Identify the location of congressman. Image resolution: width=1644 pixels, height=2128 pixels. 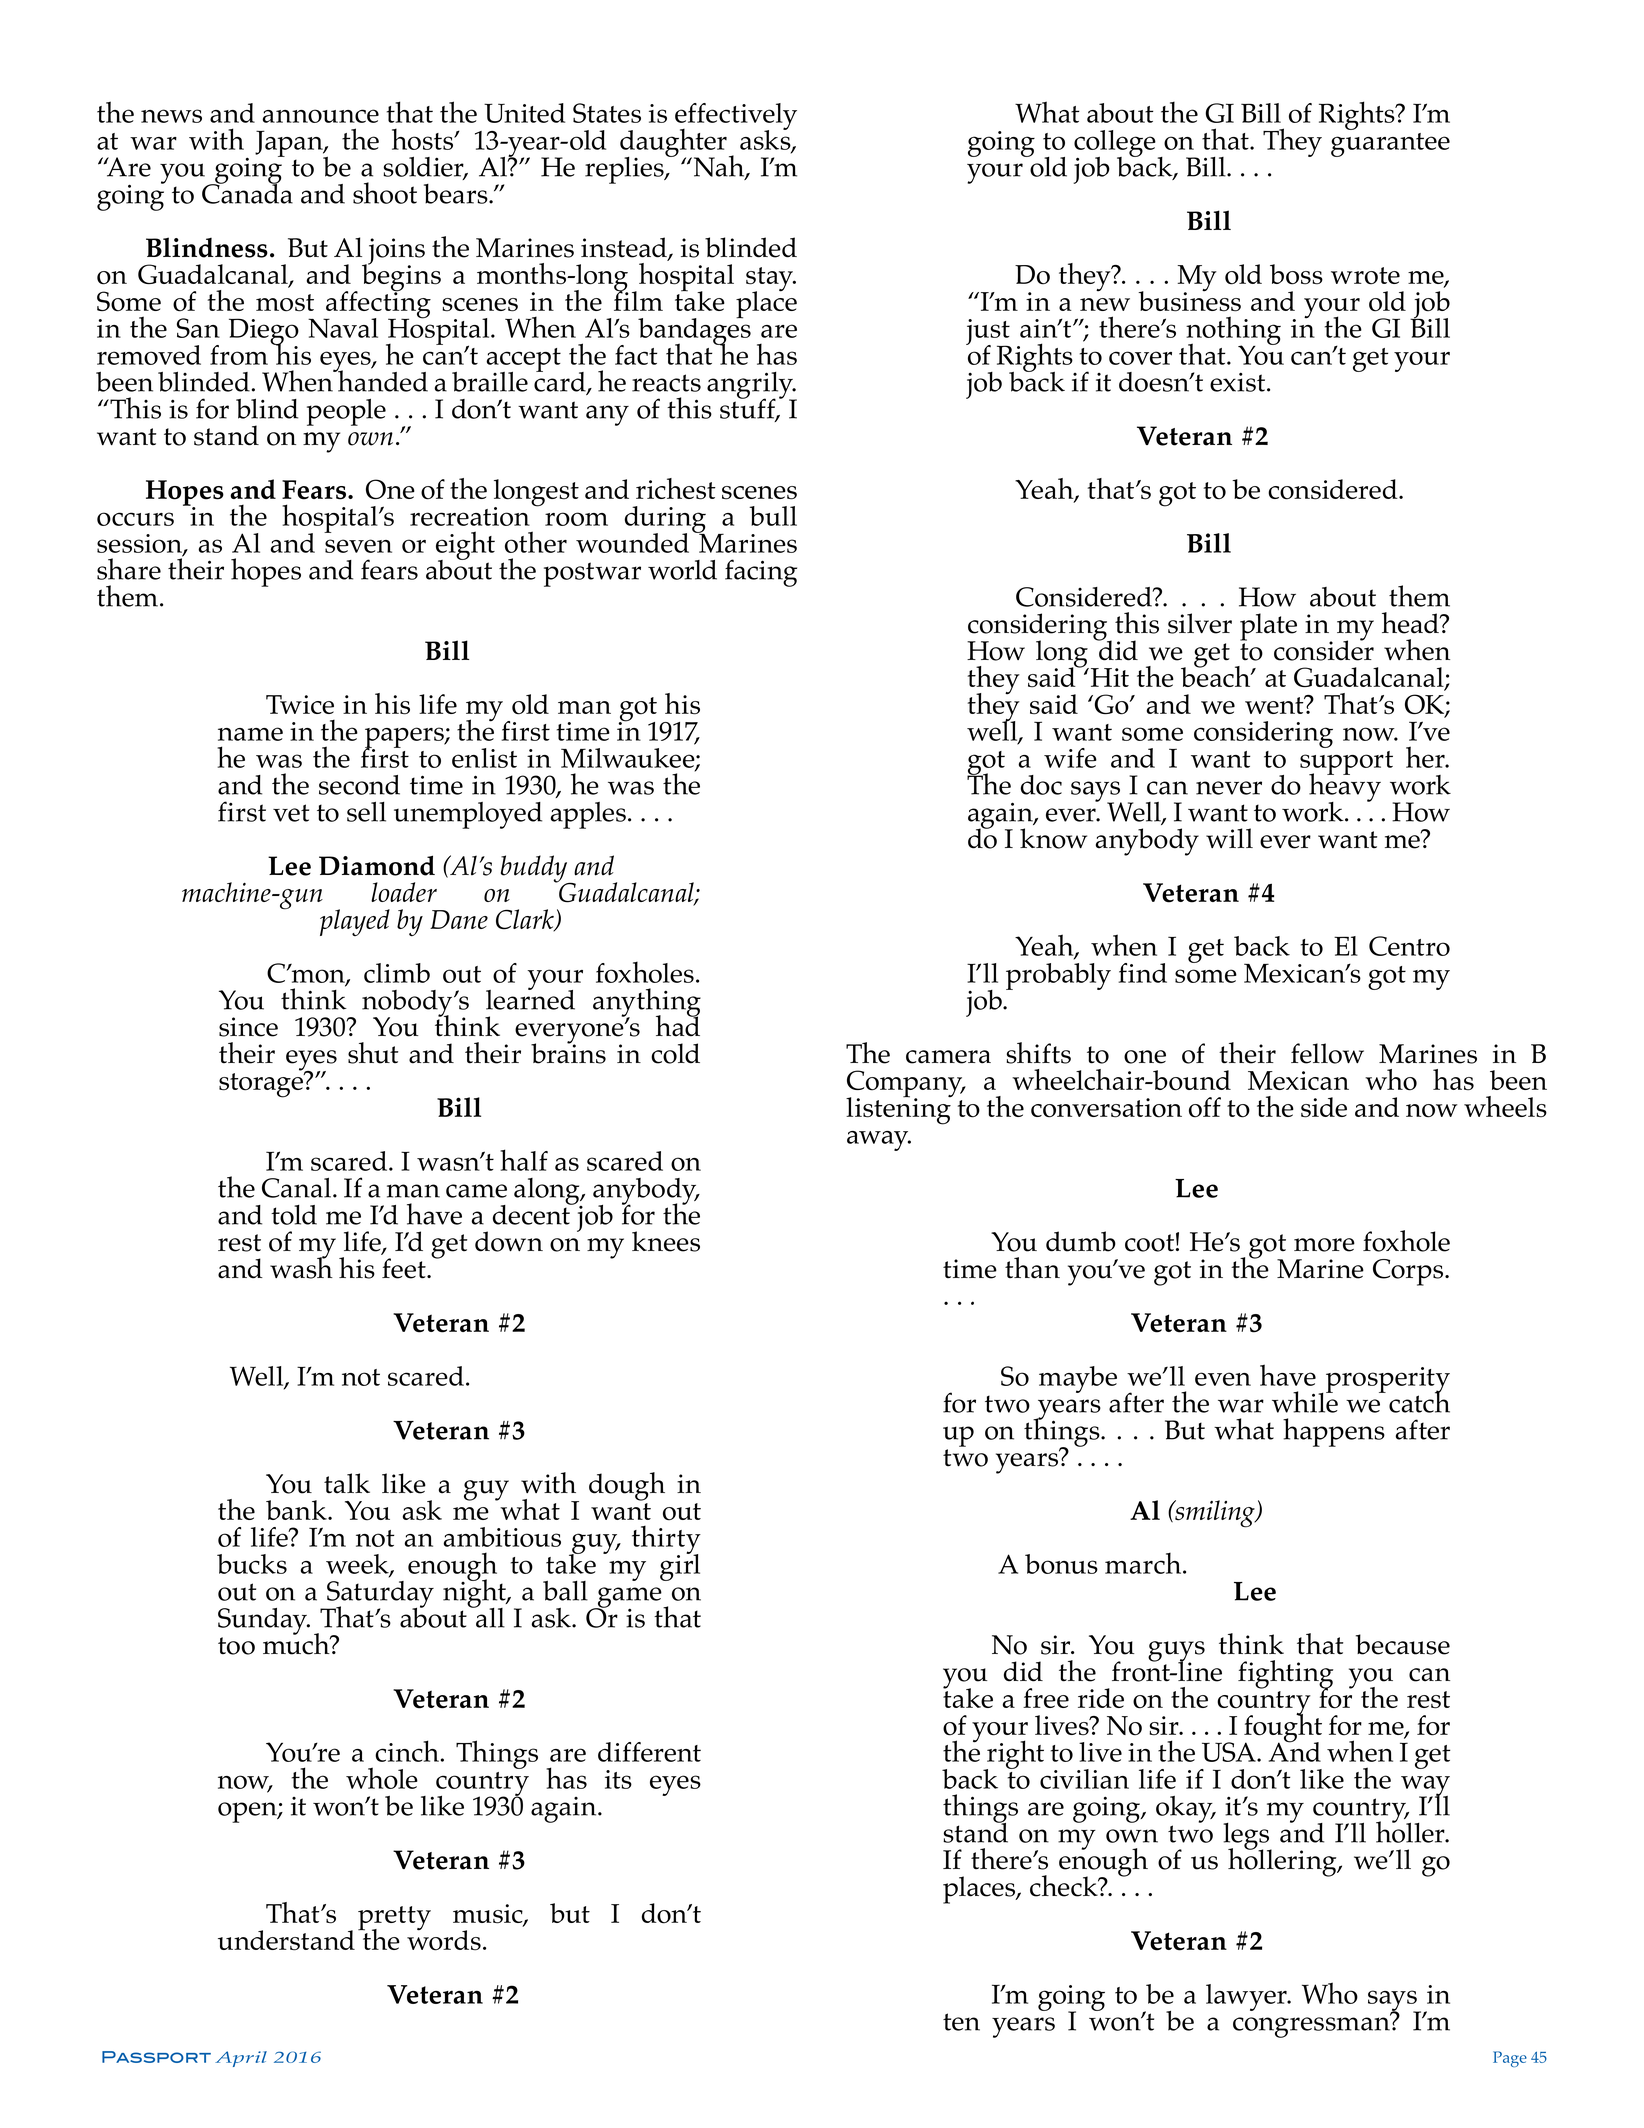
(1312, 2026).
